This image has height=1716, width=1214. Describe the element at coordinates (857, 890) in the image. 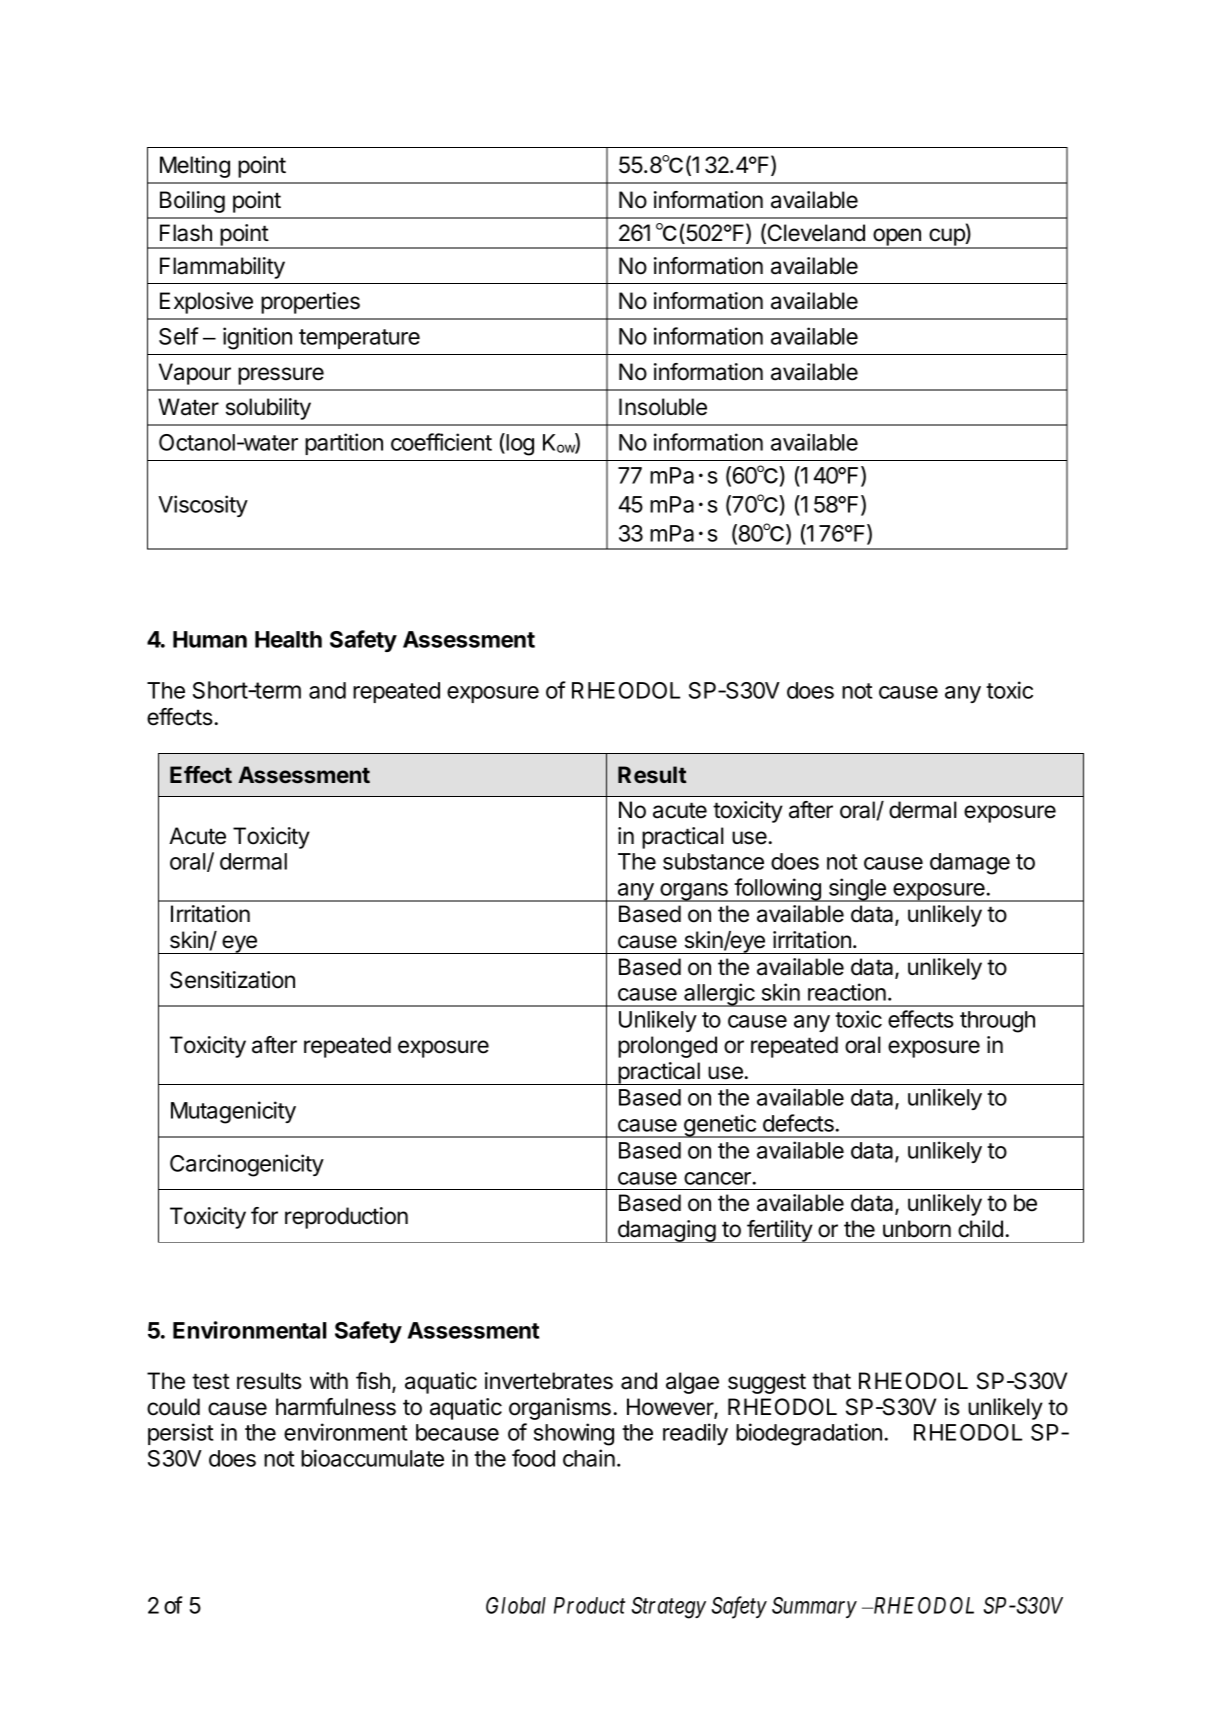

I see `single` at that location.
